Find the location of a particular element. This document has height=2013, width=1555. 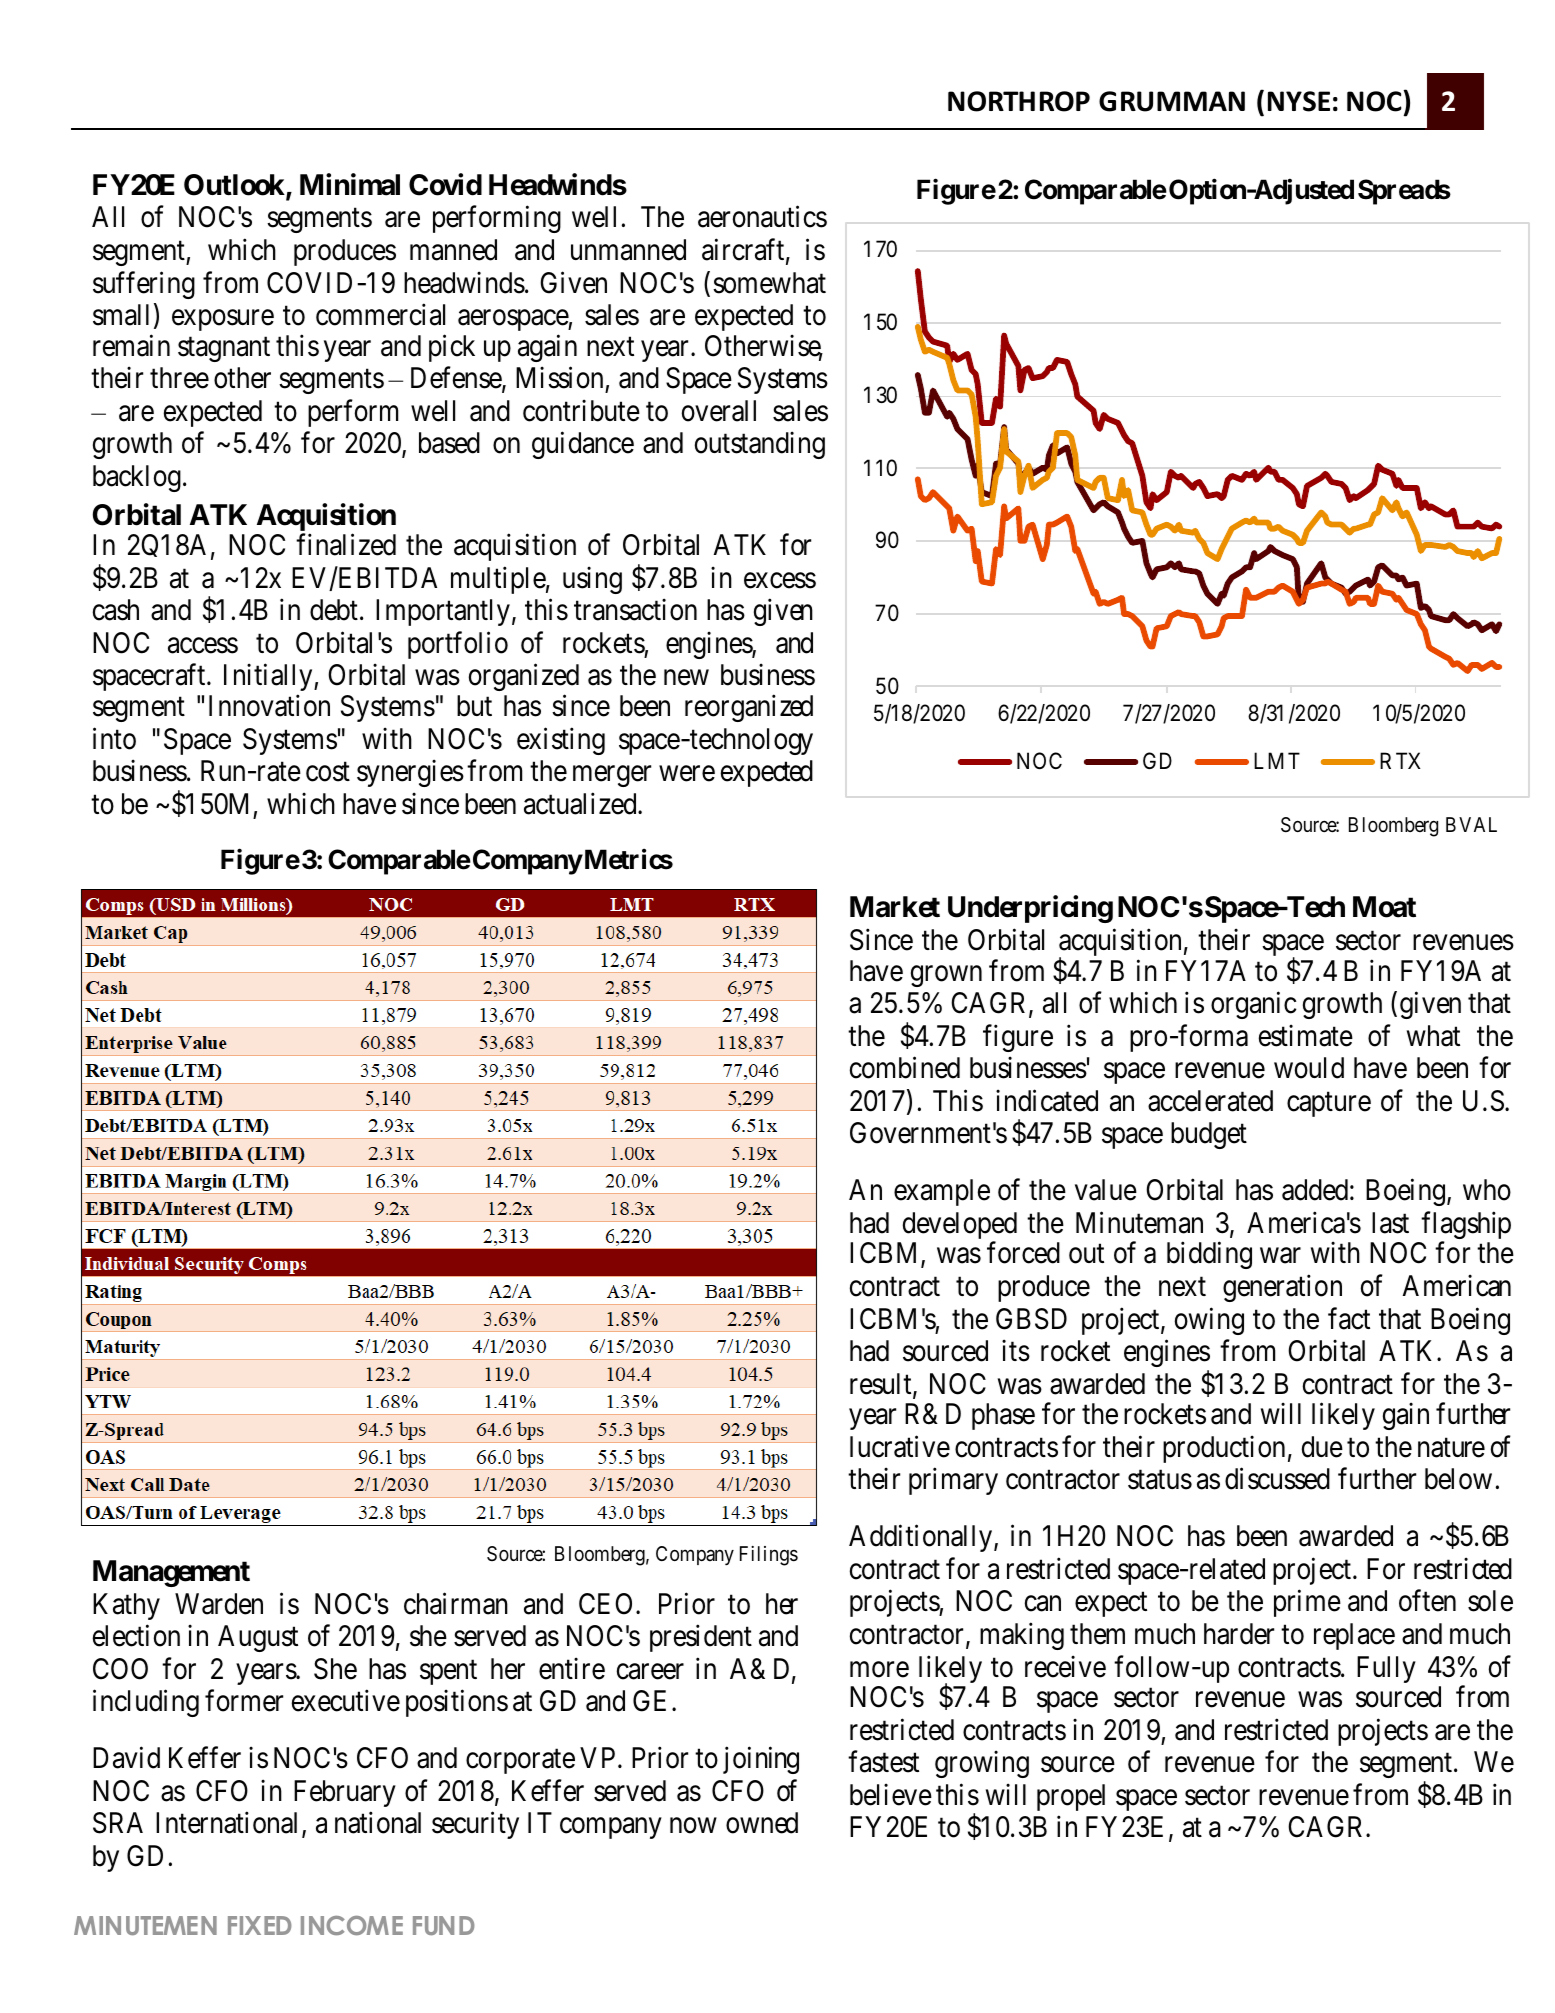

NORTHROP is located at coordinates (1019, 101).
